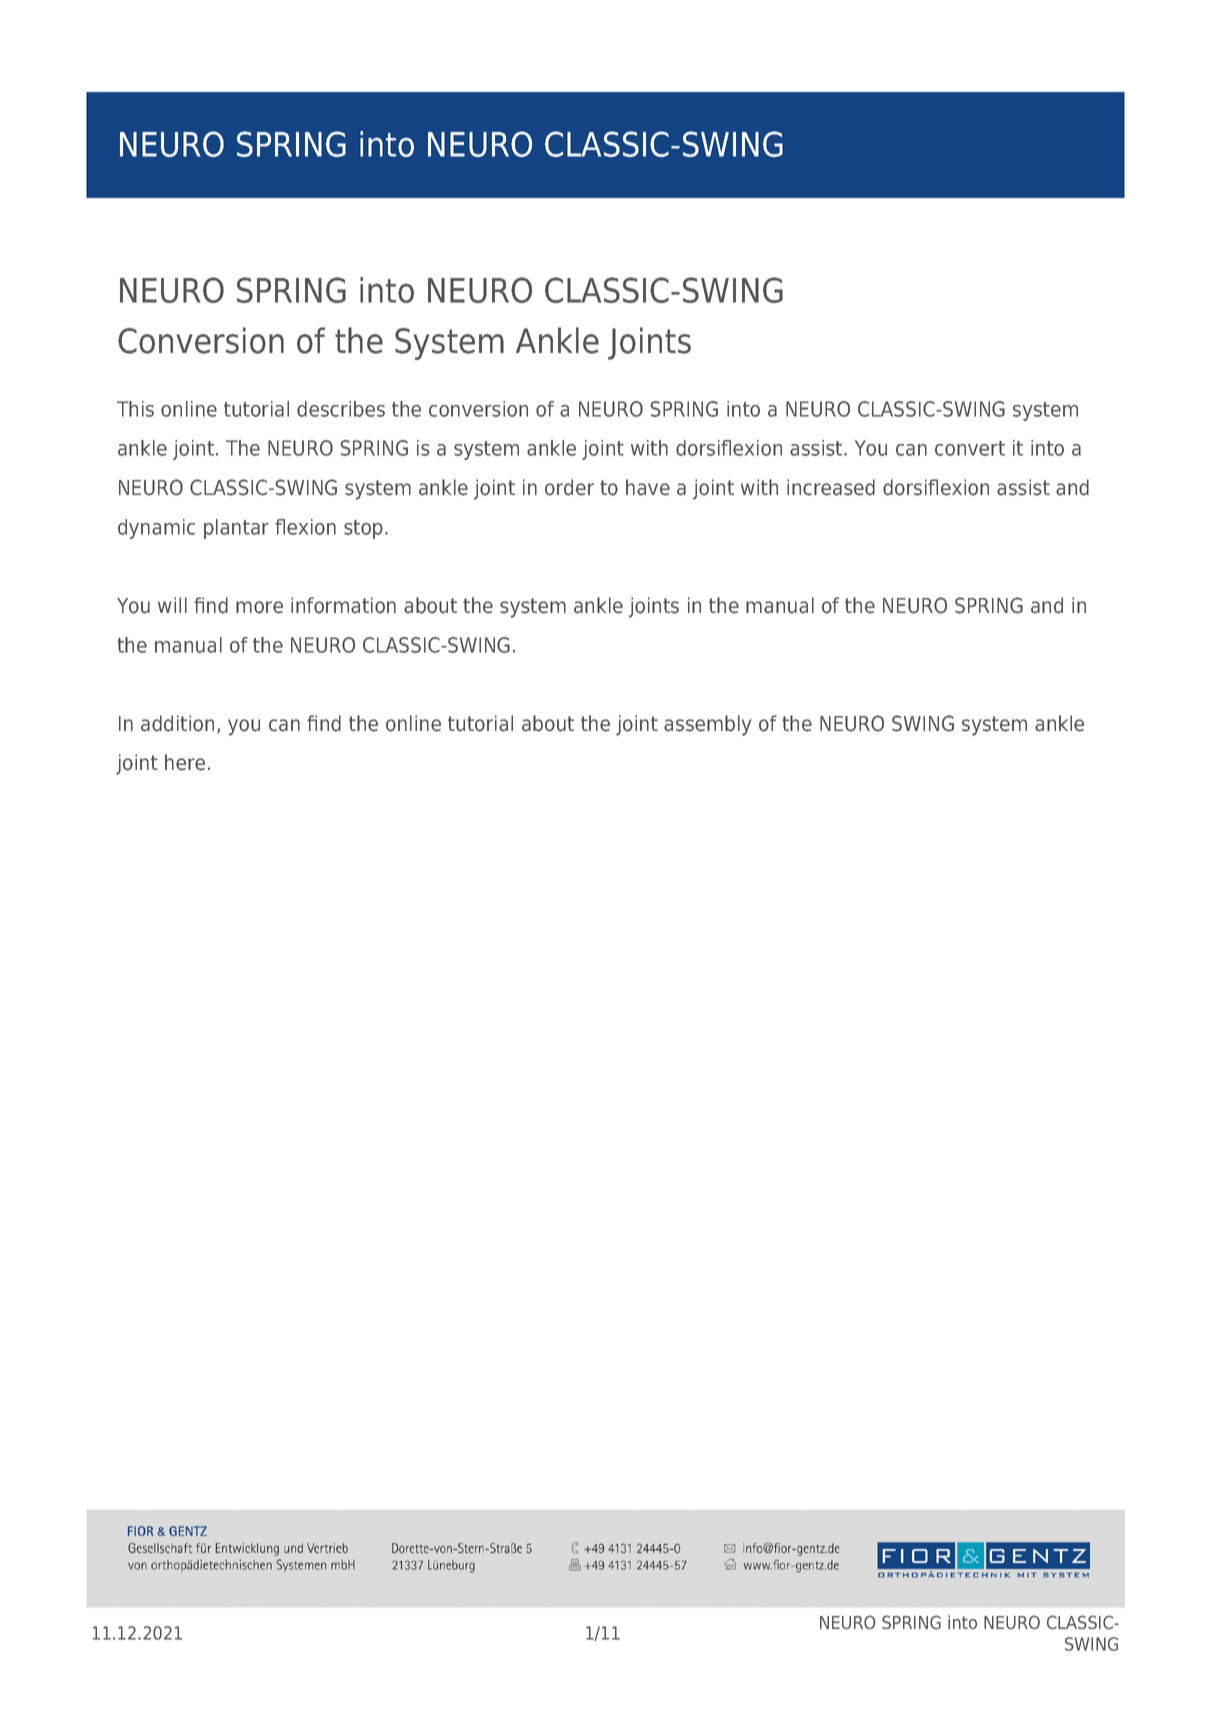 This image has width=1211, height=1712. What do you see at coordinates (970, 448) in the image?
I see `convert` at bounding box center [970, 448].
